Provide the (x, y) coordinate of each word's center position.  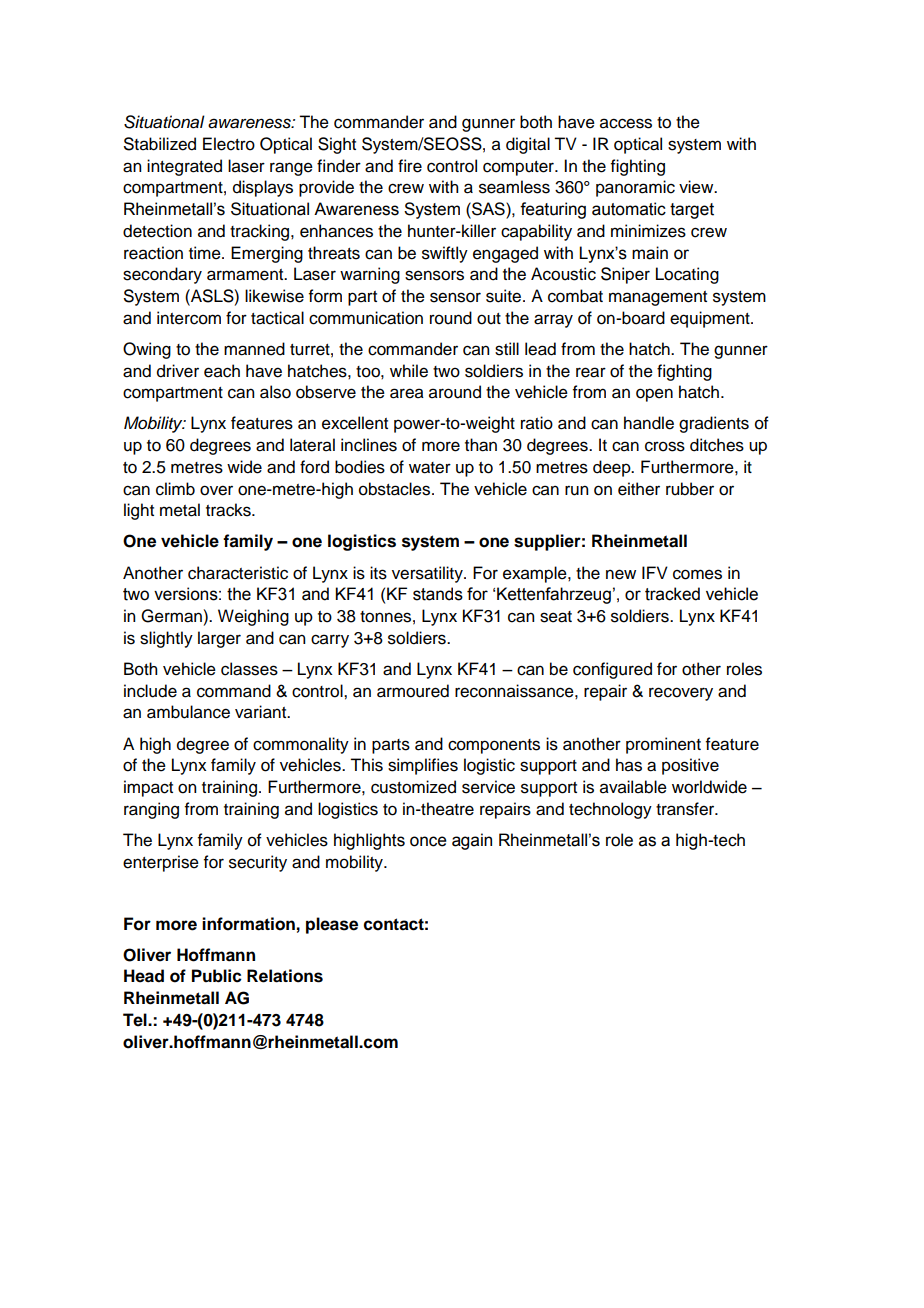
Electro (229, 144)
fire (410, 166)
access (626, 123)
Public (217, 976)
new (621, 574)
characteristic (238, 573)
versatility (428, 574)
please (332, 925)
